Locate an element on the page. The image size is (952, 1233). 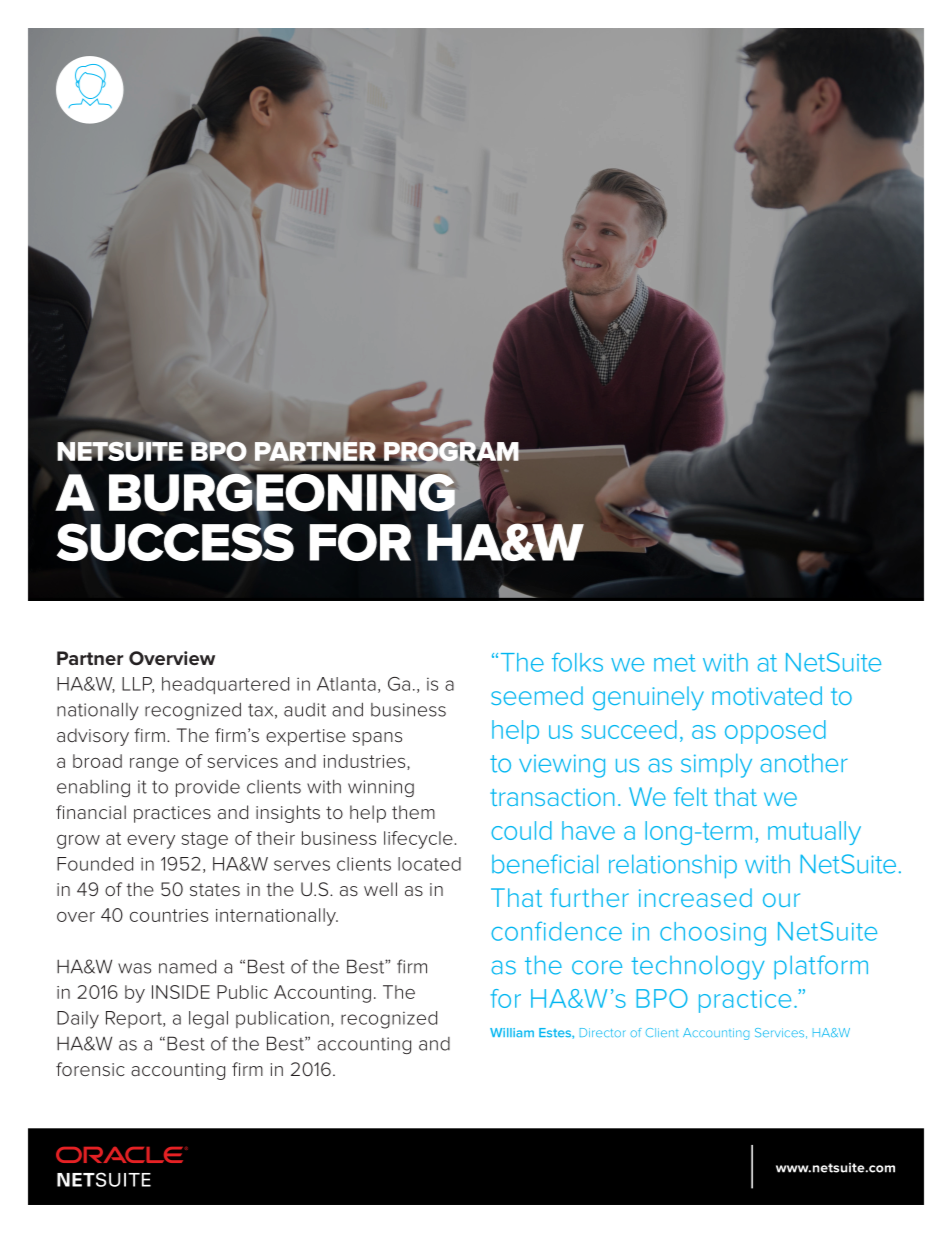
felt is located at coordinates (691, 796).
